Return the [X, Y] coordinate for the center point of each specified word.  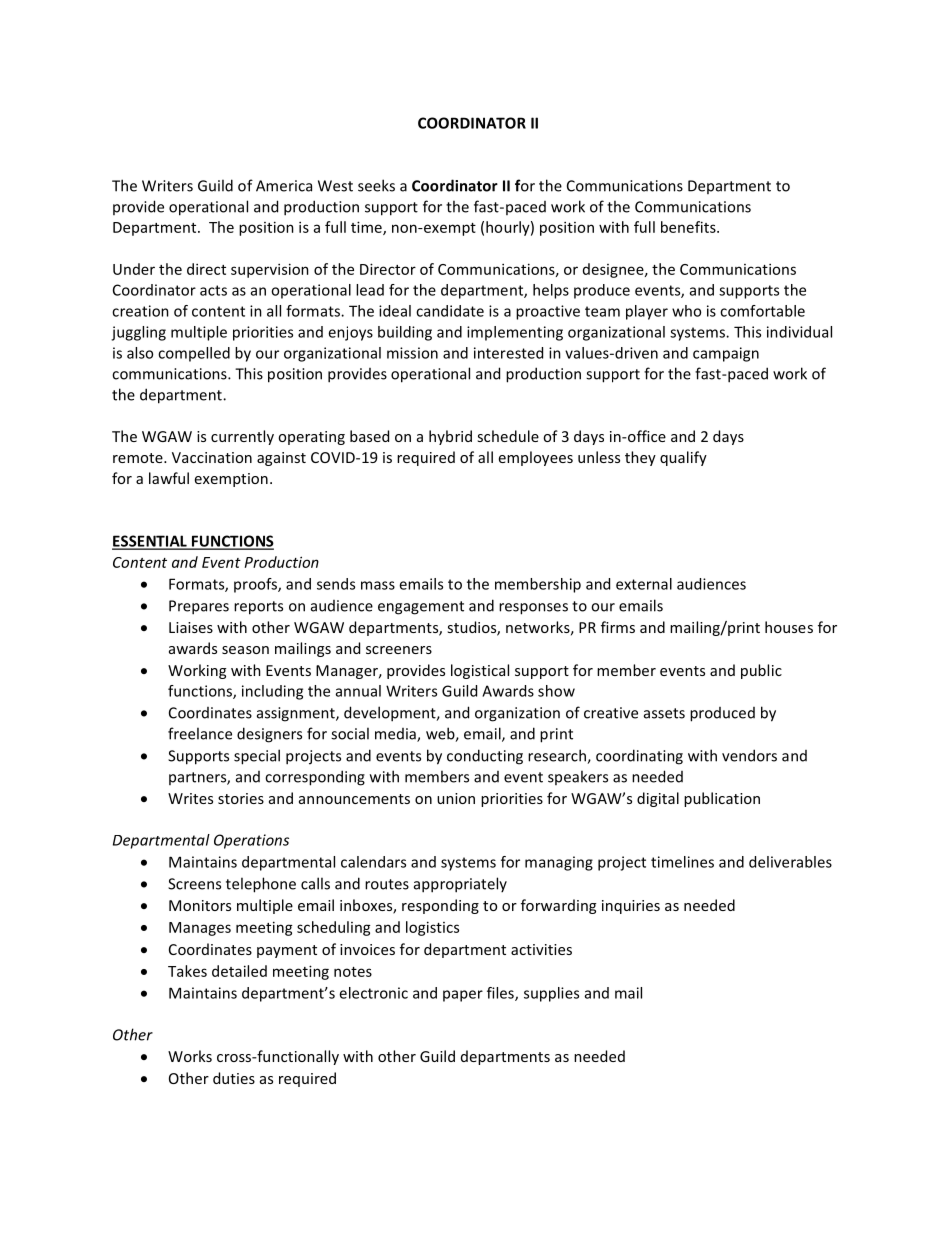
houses [789, 627]
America [284, 186]
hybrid [450, 437]
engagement [421, 608]
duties [234, 1078]
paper [463, 996]
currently [242, 437]
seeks [376, 185]
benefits [689, 227]
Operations [251, 841]
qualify [683, 458]
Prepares [199, 607]
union [456, 798]
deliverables [790, 862]
